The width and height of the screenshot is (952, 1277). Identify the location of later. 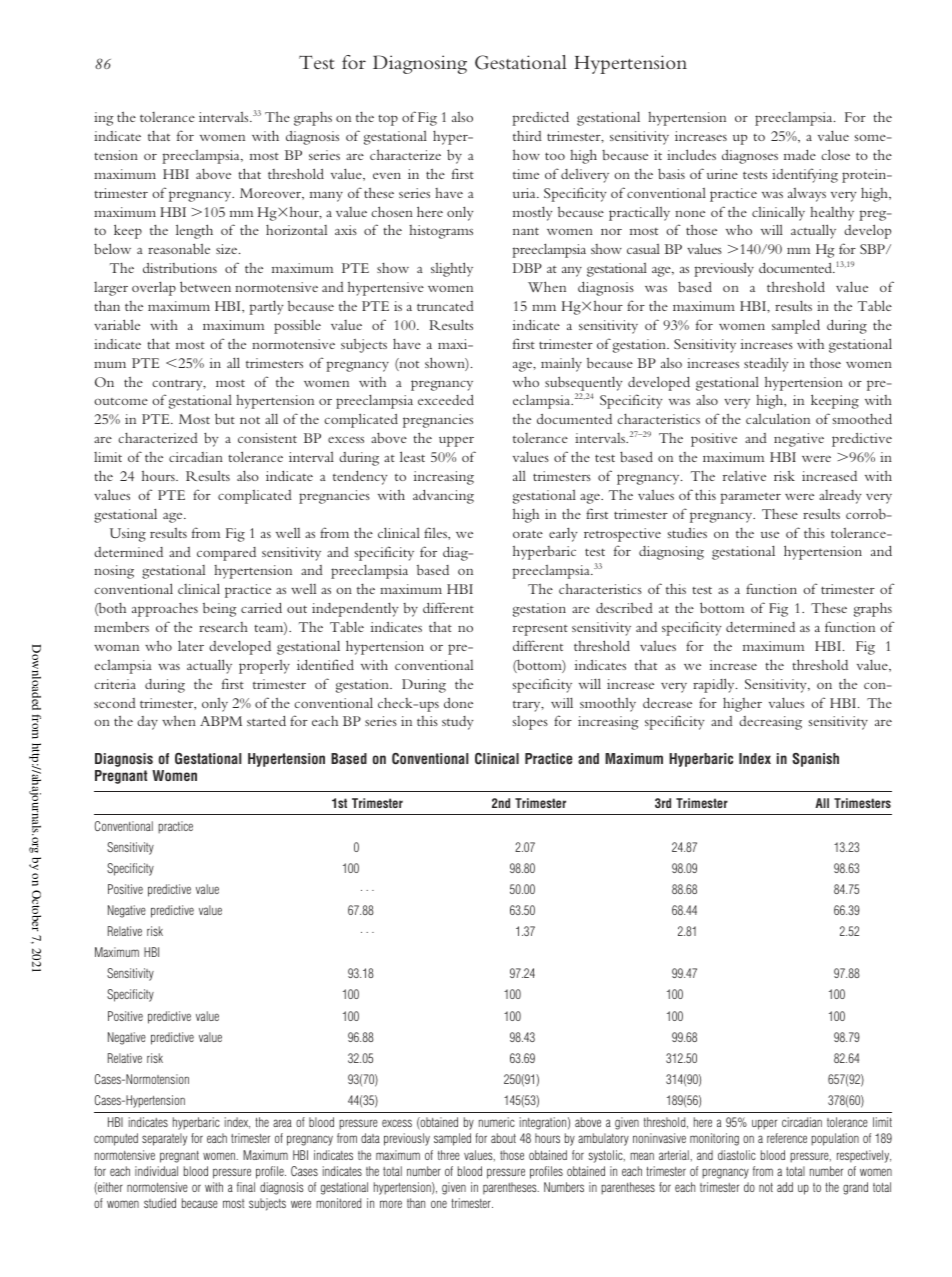
(191, 645).
